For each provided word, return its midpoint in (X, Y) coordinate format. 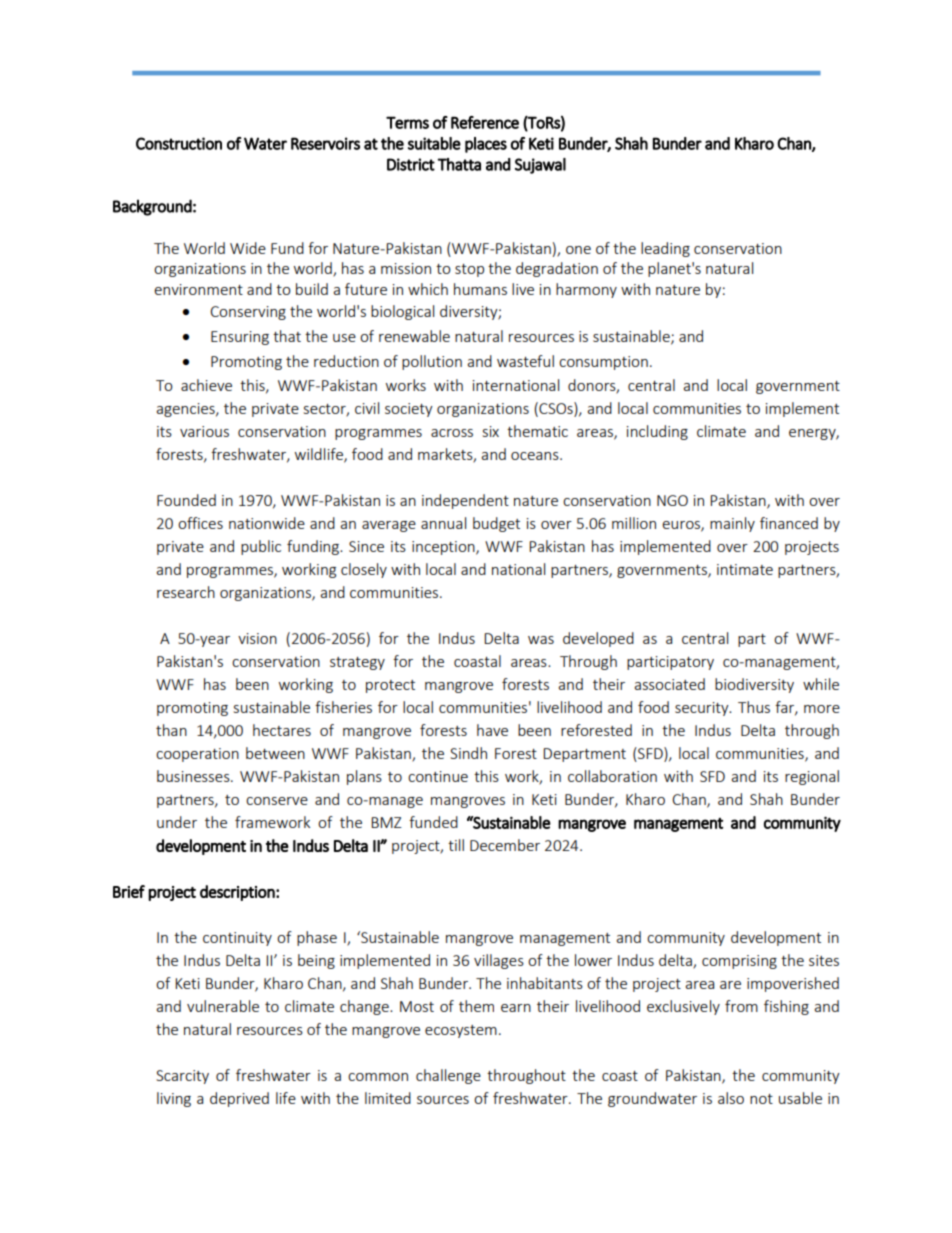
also (731, 1098)
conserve (277, 801)
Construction (179, 143)
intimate (745, 569)
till (456, 845)
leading (665, 249)
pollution (432, 362)
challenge (448, 1076)
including (657, 432)
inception (444, 548)
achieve (206, 385)
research (186, 592)
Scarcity (182, 1077)
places (486, 145)
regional (812, 777)
